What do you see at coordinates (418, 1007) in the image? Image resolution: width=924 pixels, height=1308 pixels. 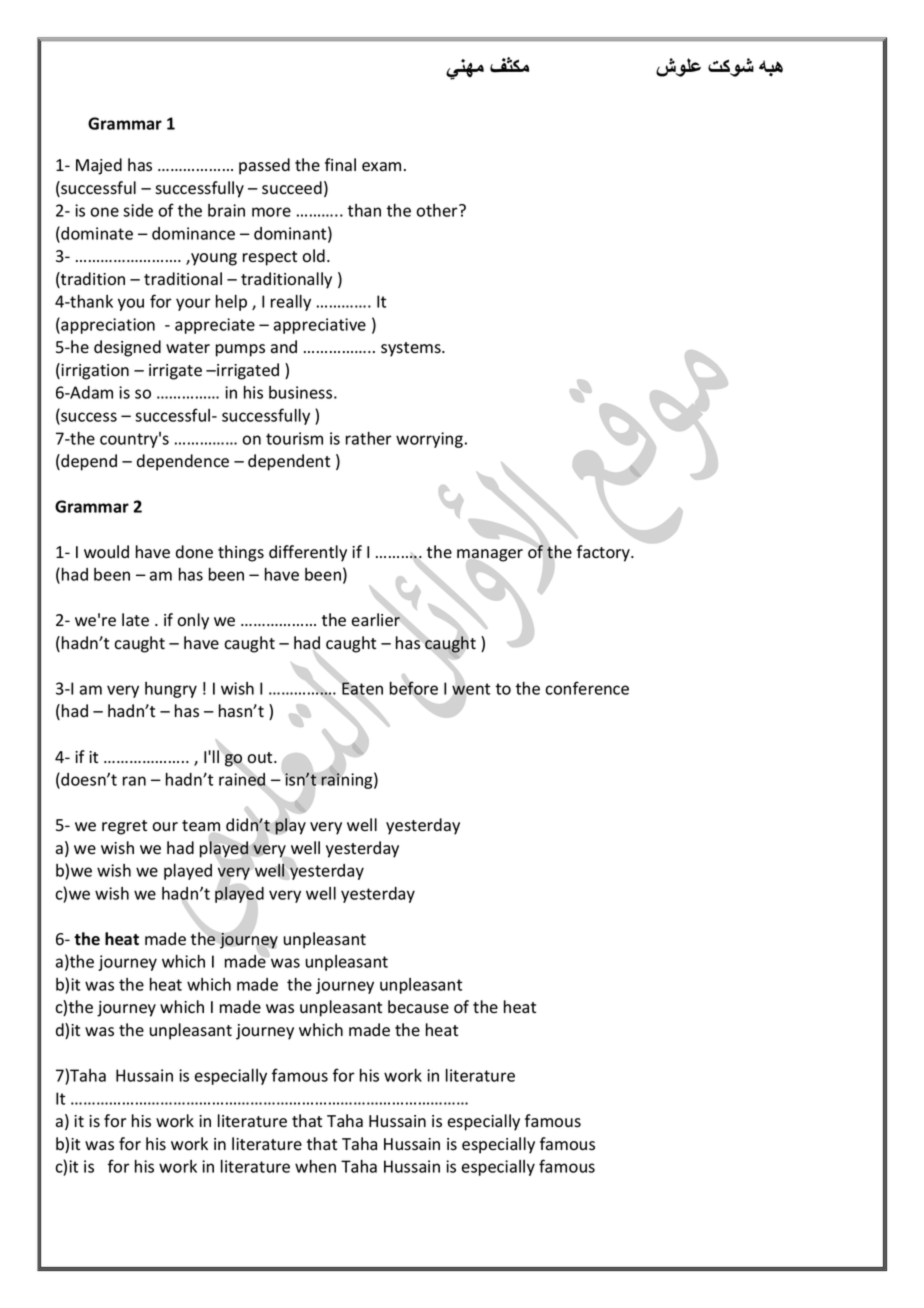 I see `because` at bounding box center [418, 1007].
